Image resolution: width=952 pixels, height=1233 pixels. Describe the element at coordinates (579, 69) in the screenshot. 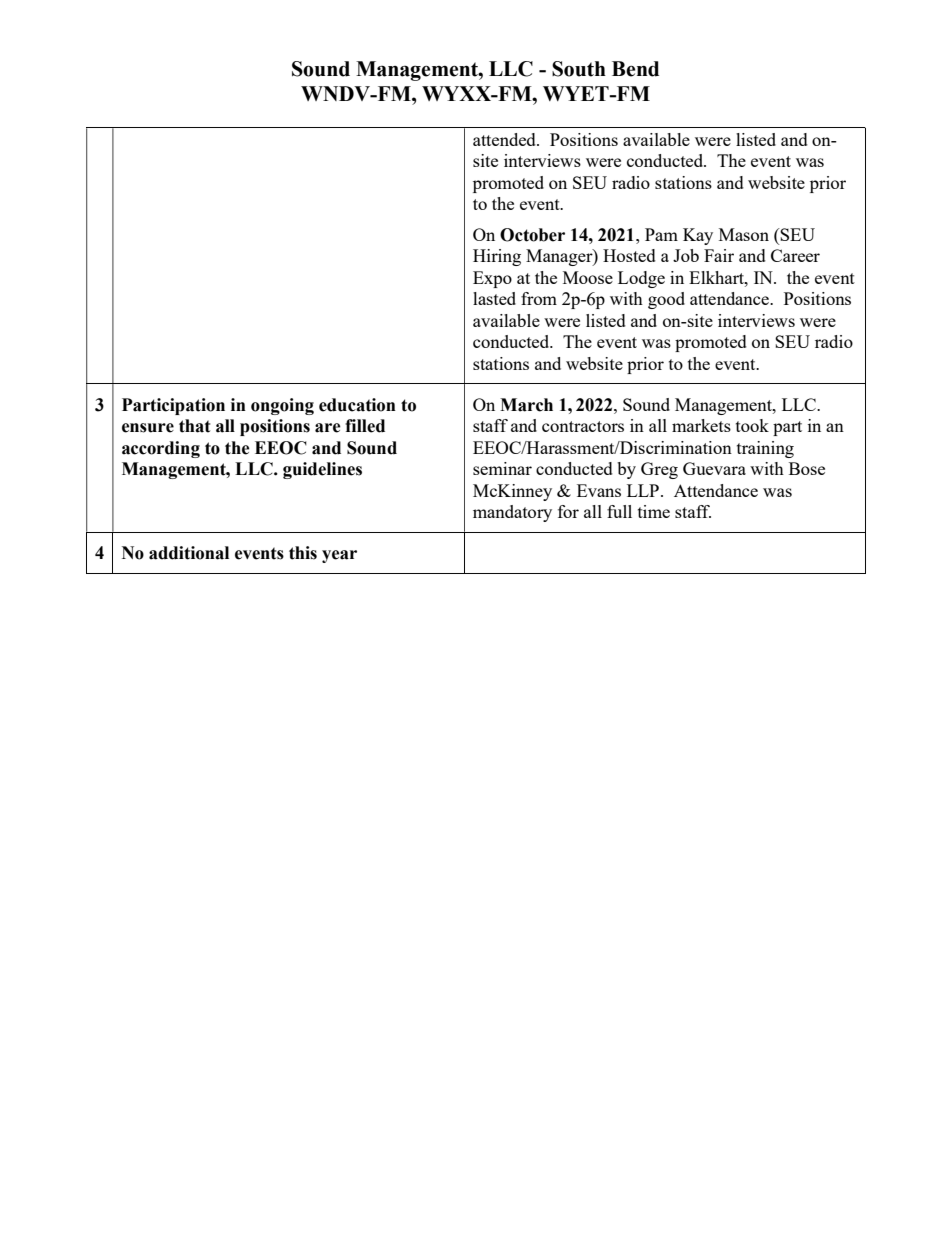

I see `South` at that location.
